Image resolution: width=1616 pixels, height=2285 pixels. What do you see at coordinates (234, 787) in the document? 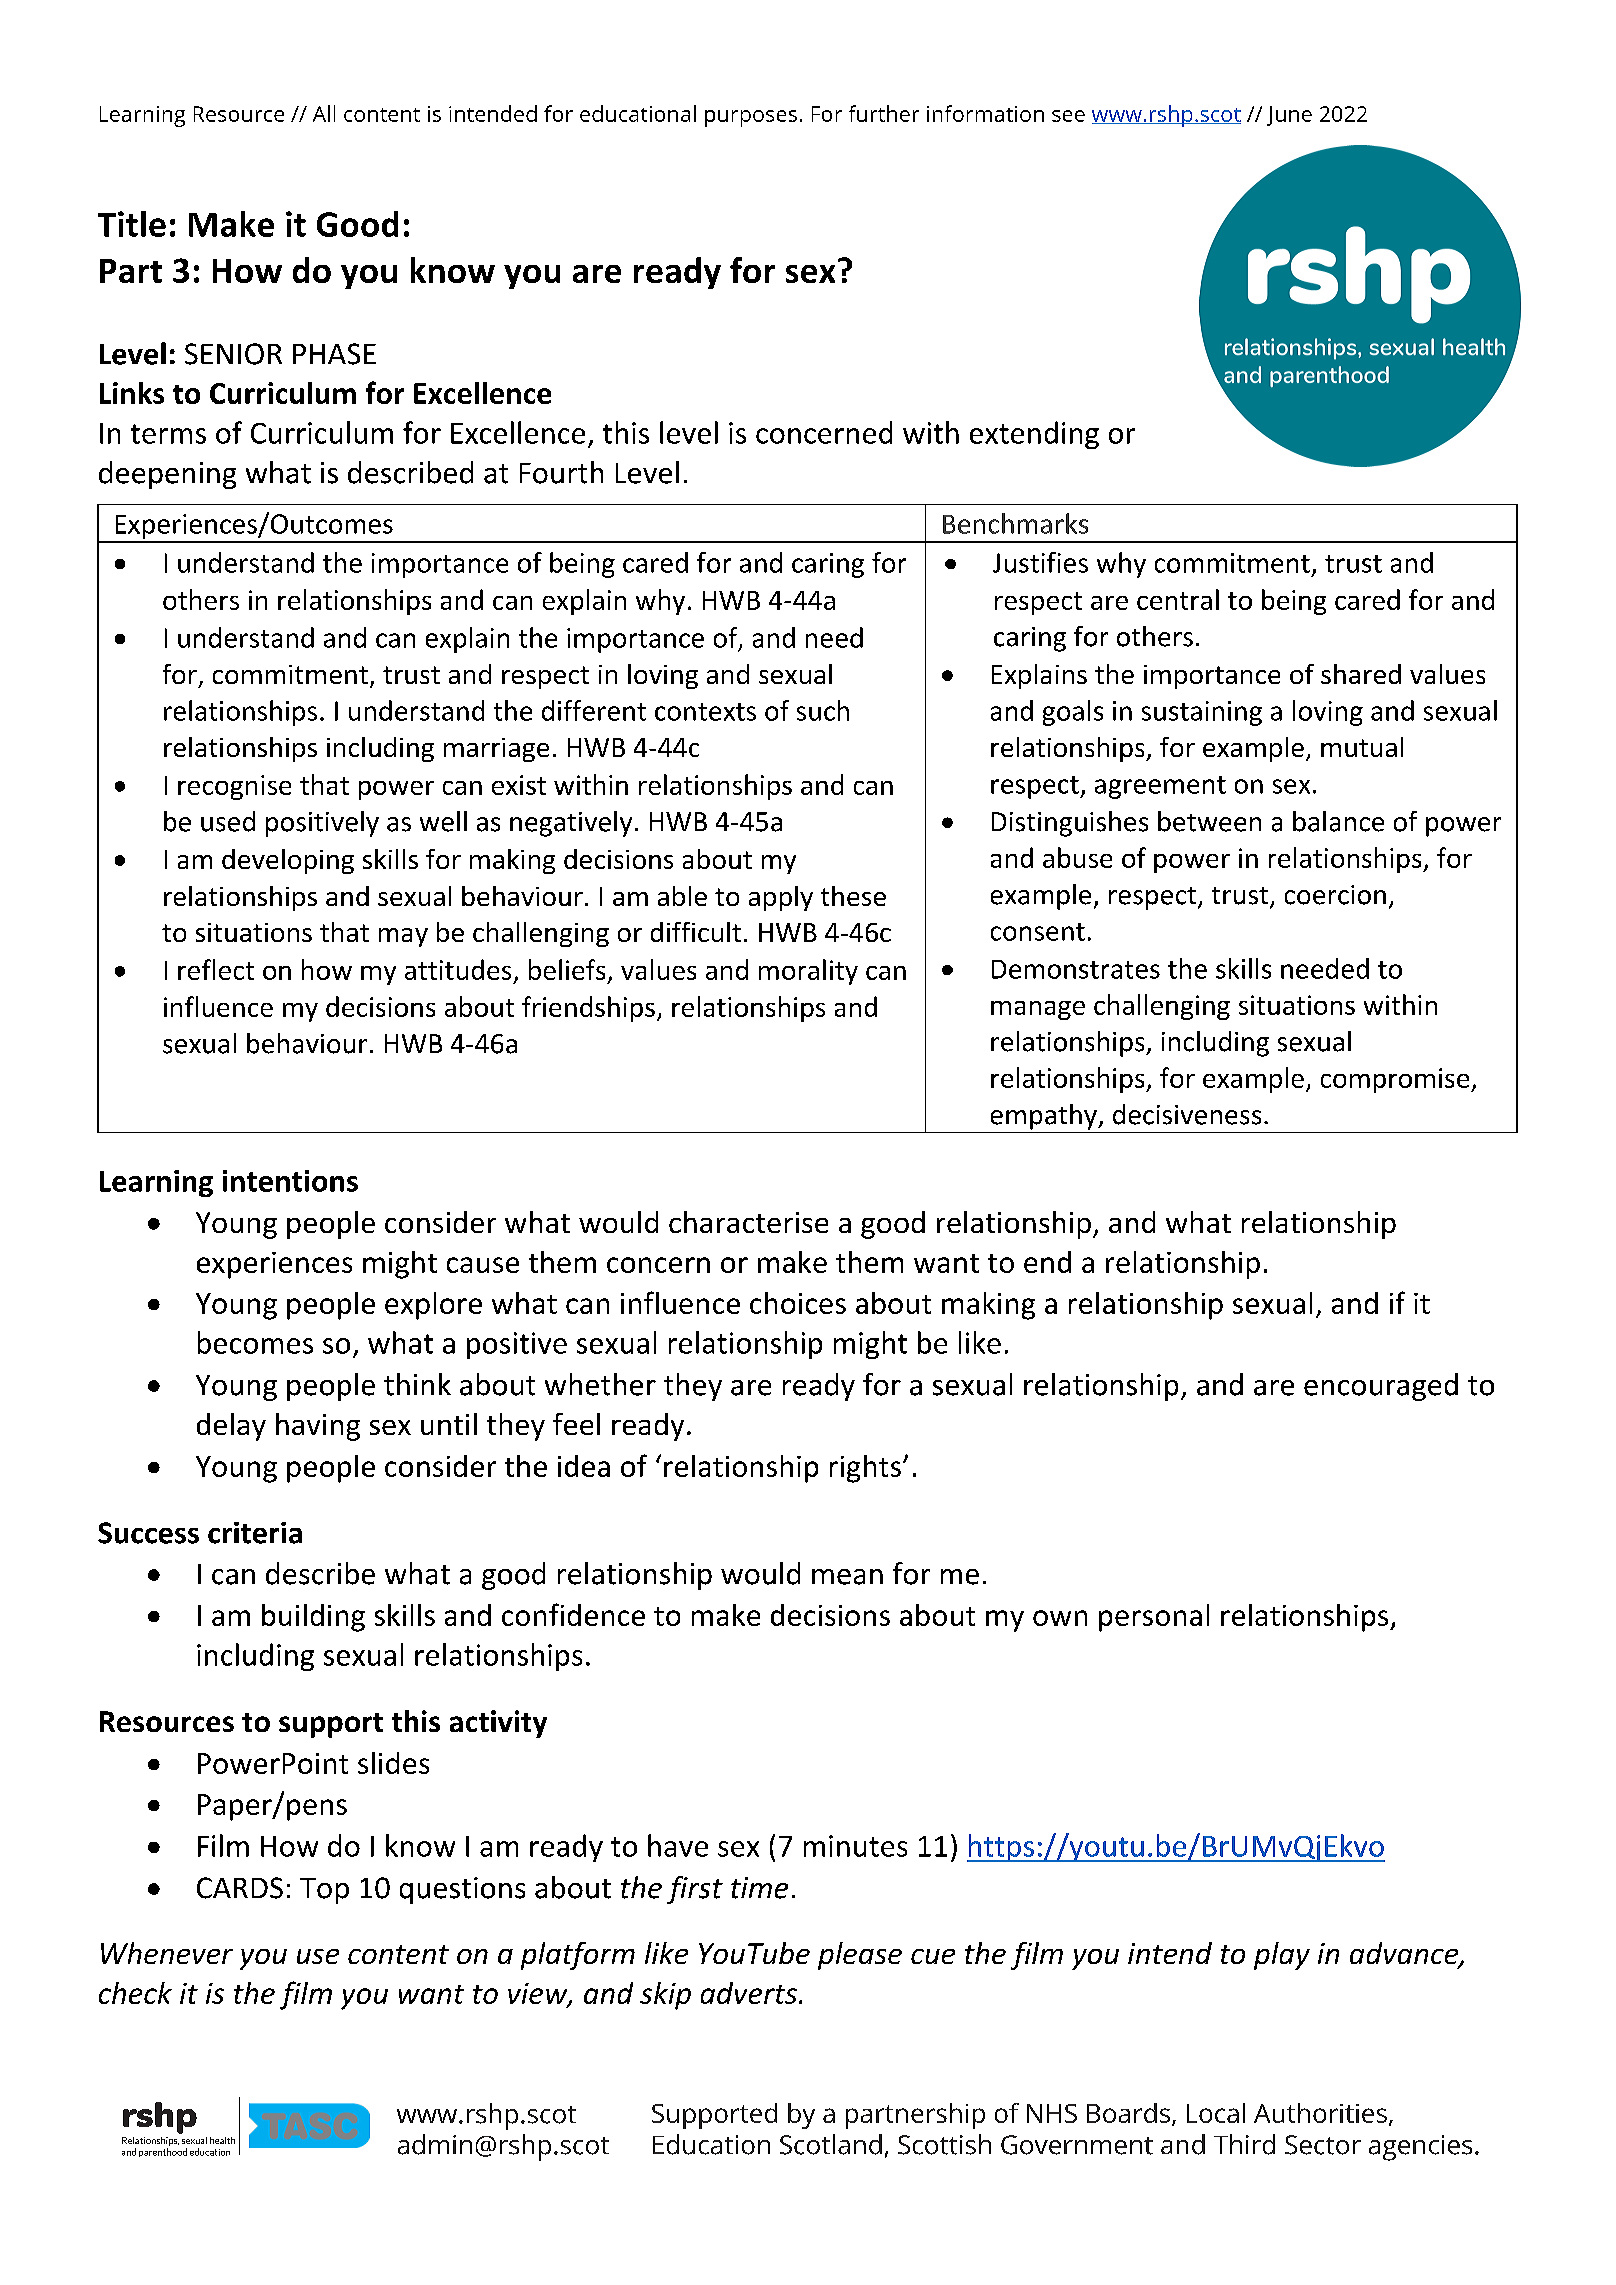
I see `recognise` at bounding box center [234, 787].
